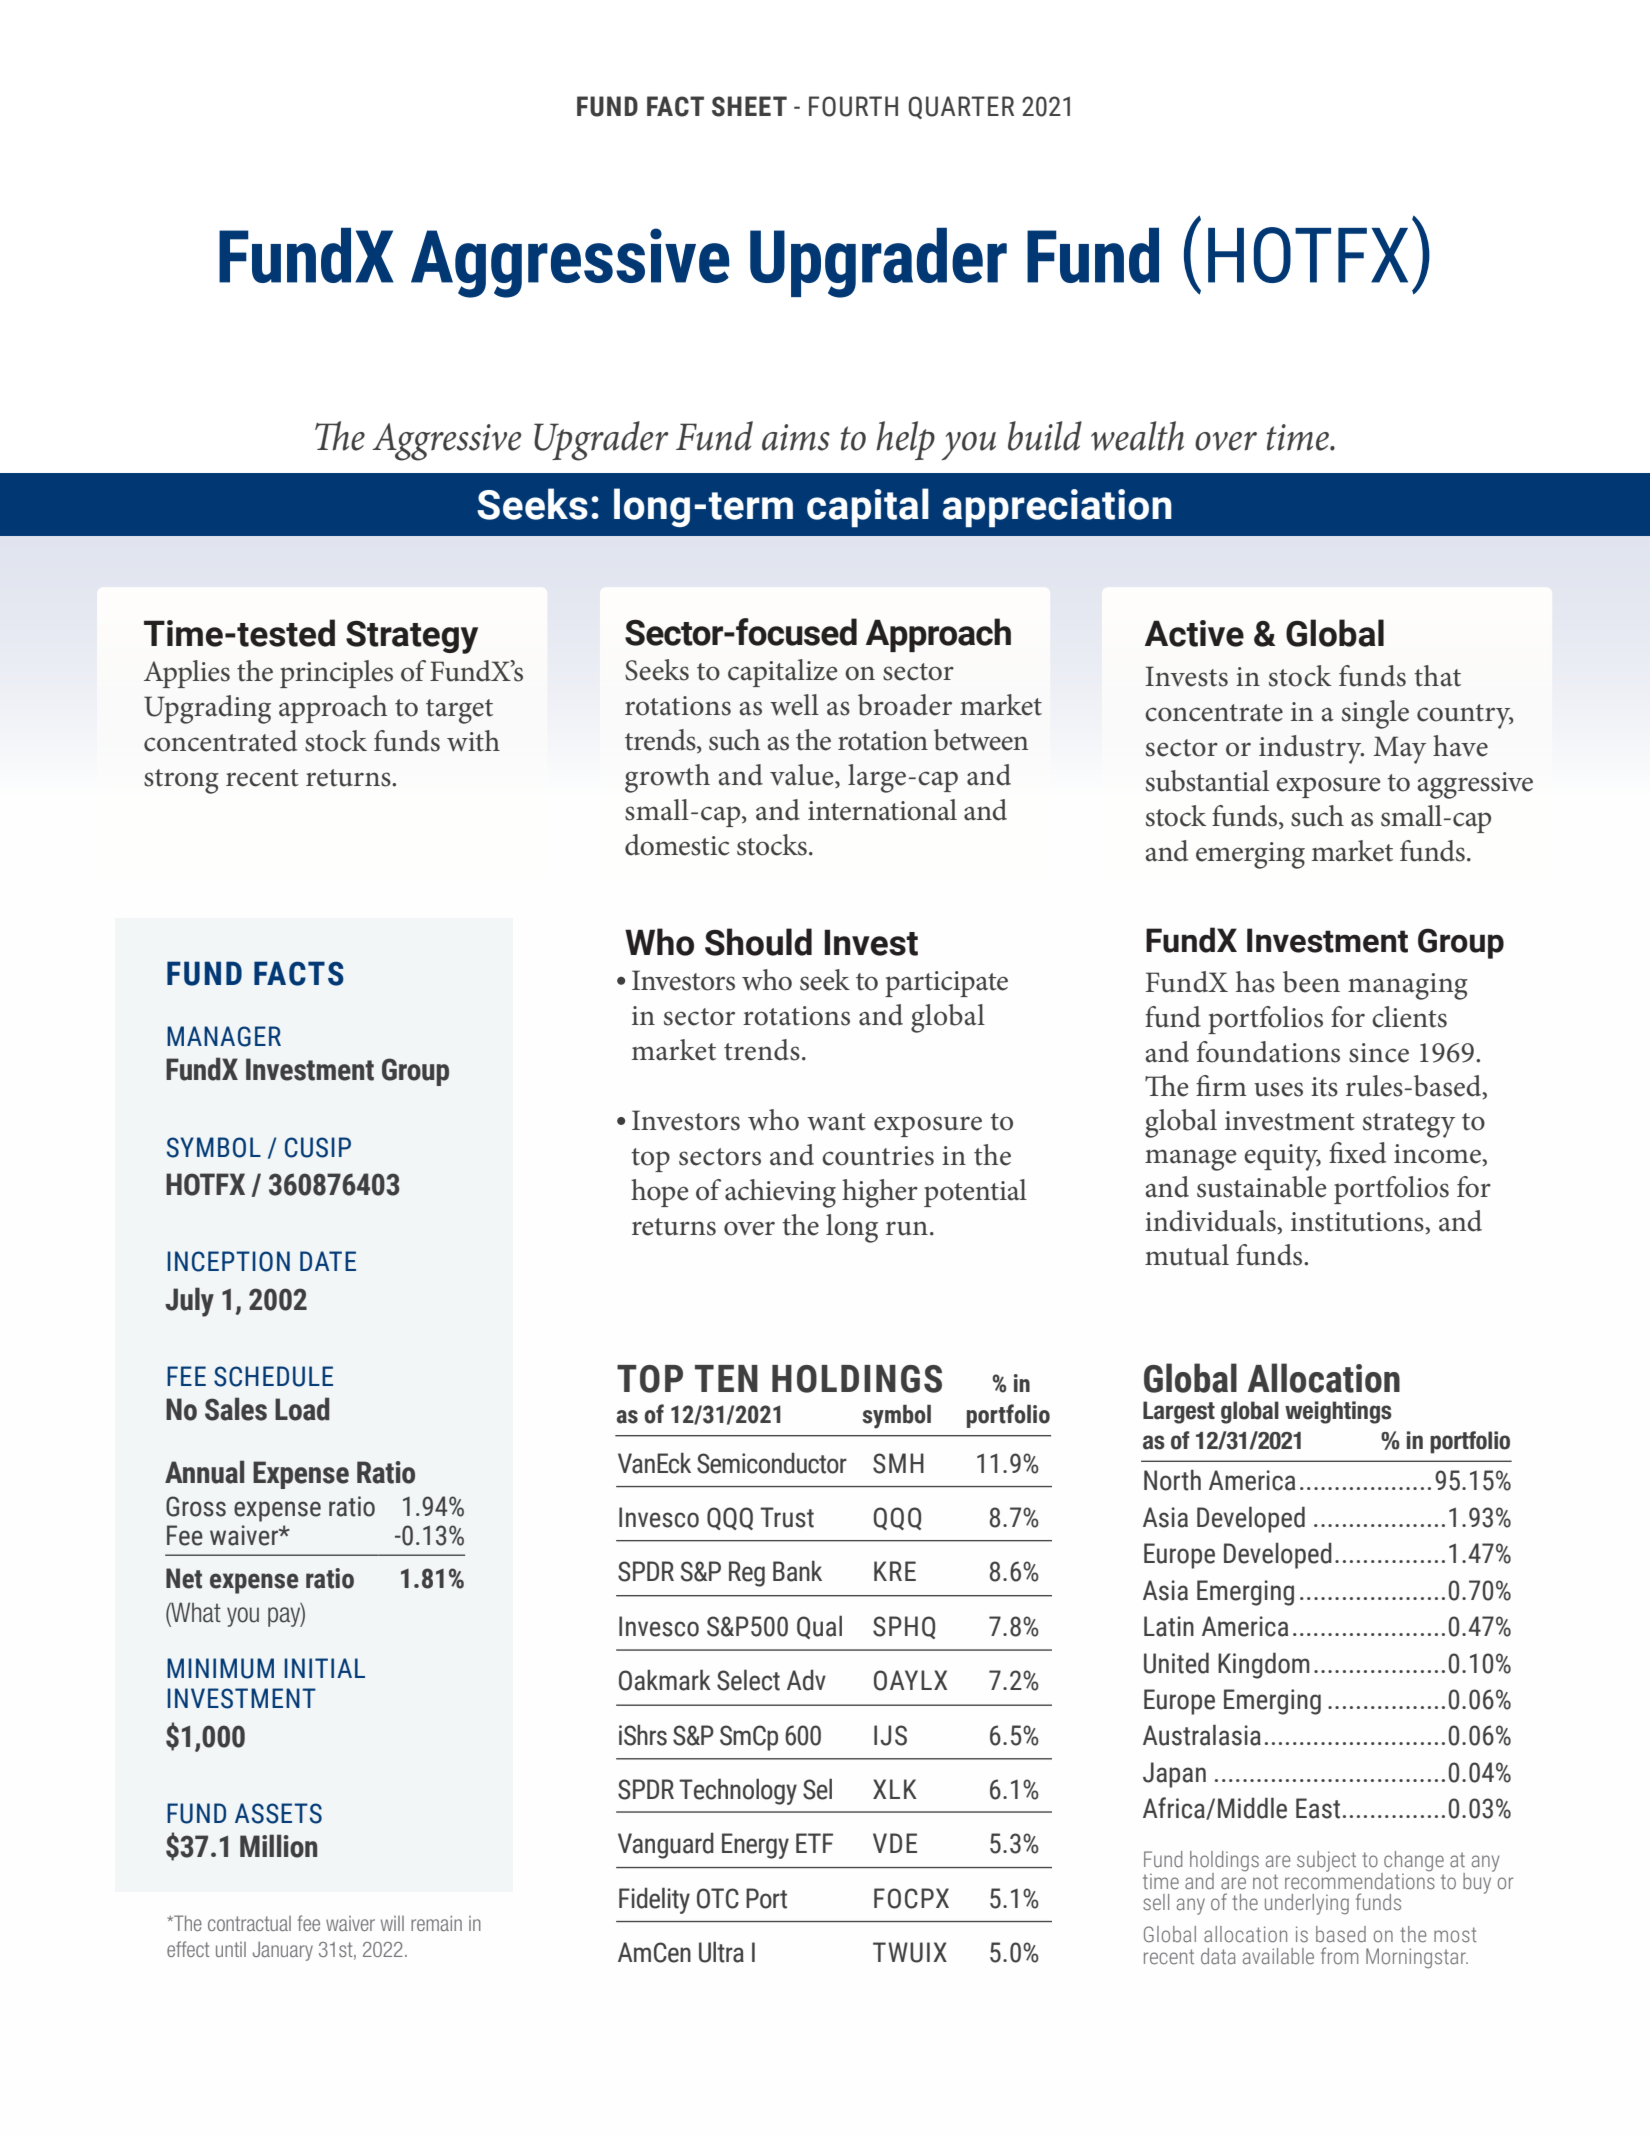  What do you see at coordinates (836, 1122) in the screenshot?
I see `want` at bounding box center [836, 1122].
